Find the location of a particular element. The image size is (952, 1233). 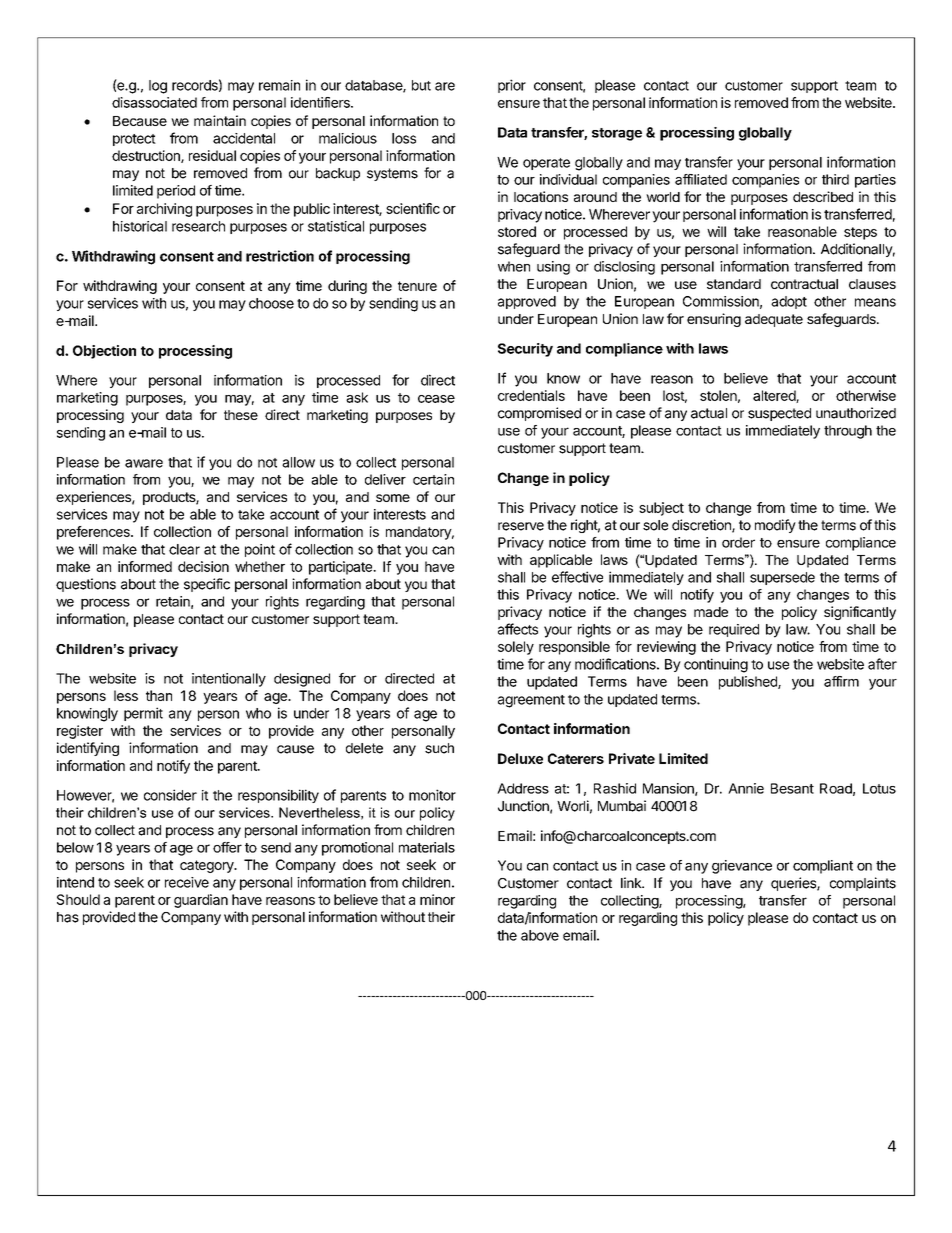

aware is located at coordinates (144, 463).
